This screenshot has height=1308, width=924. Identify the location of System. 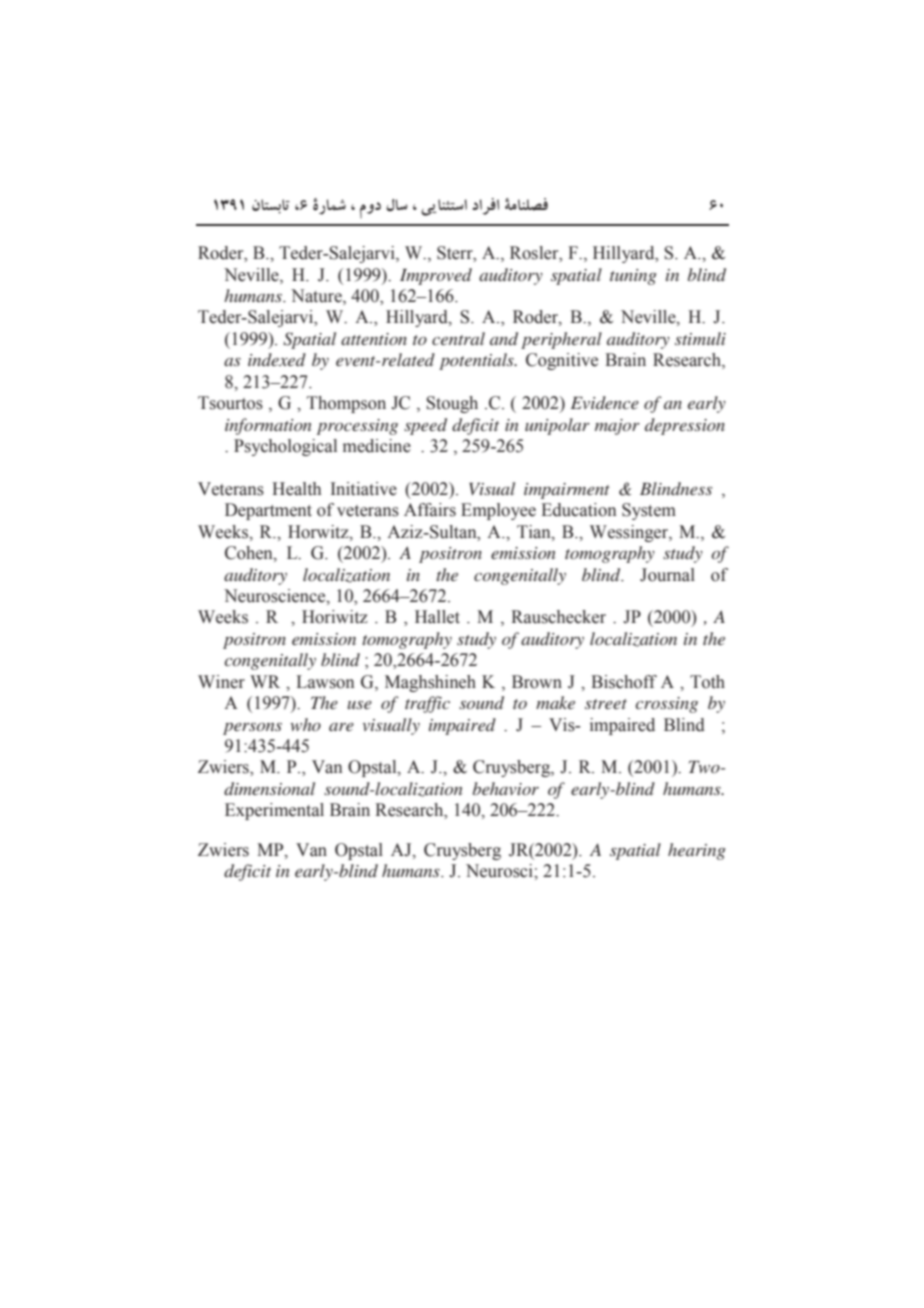
(649, 511).
